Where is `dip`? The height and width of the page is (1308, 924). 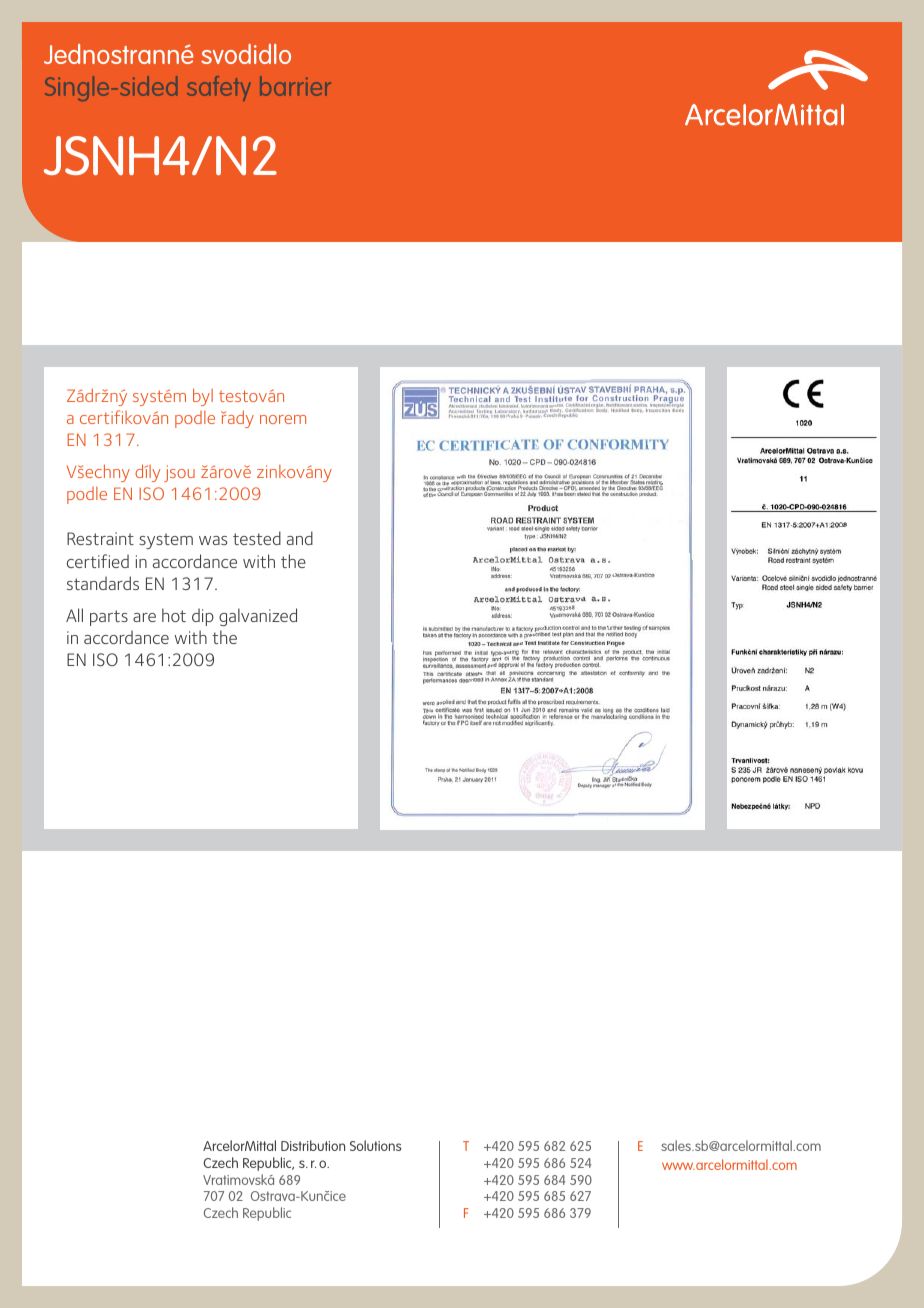 dip is located at coordinates (203, 617).
